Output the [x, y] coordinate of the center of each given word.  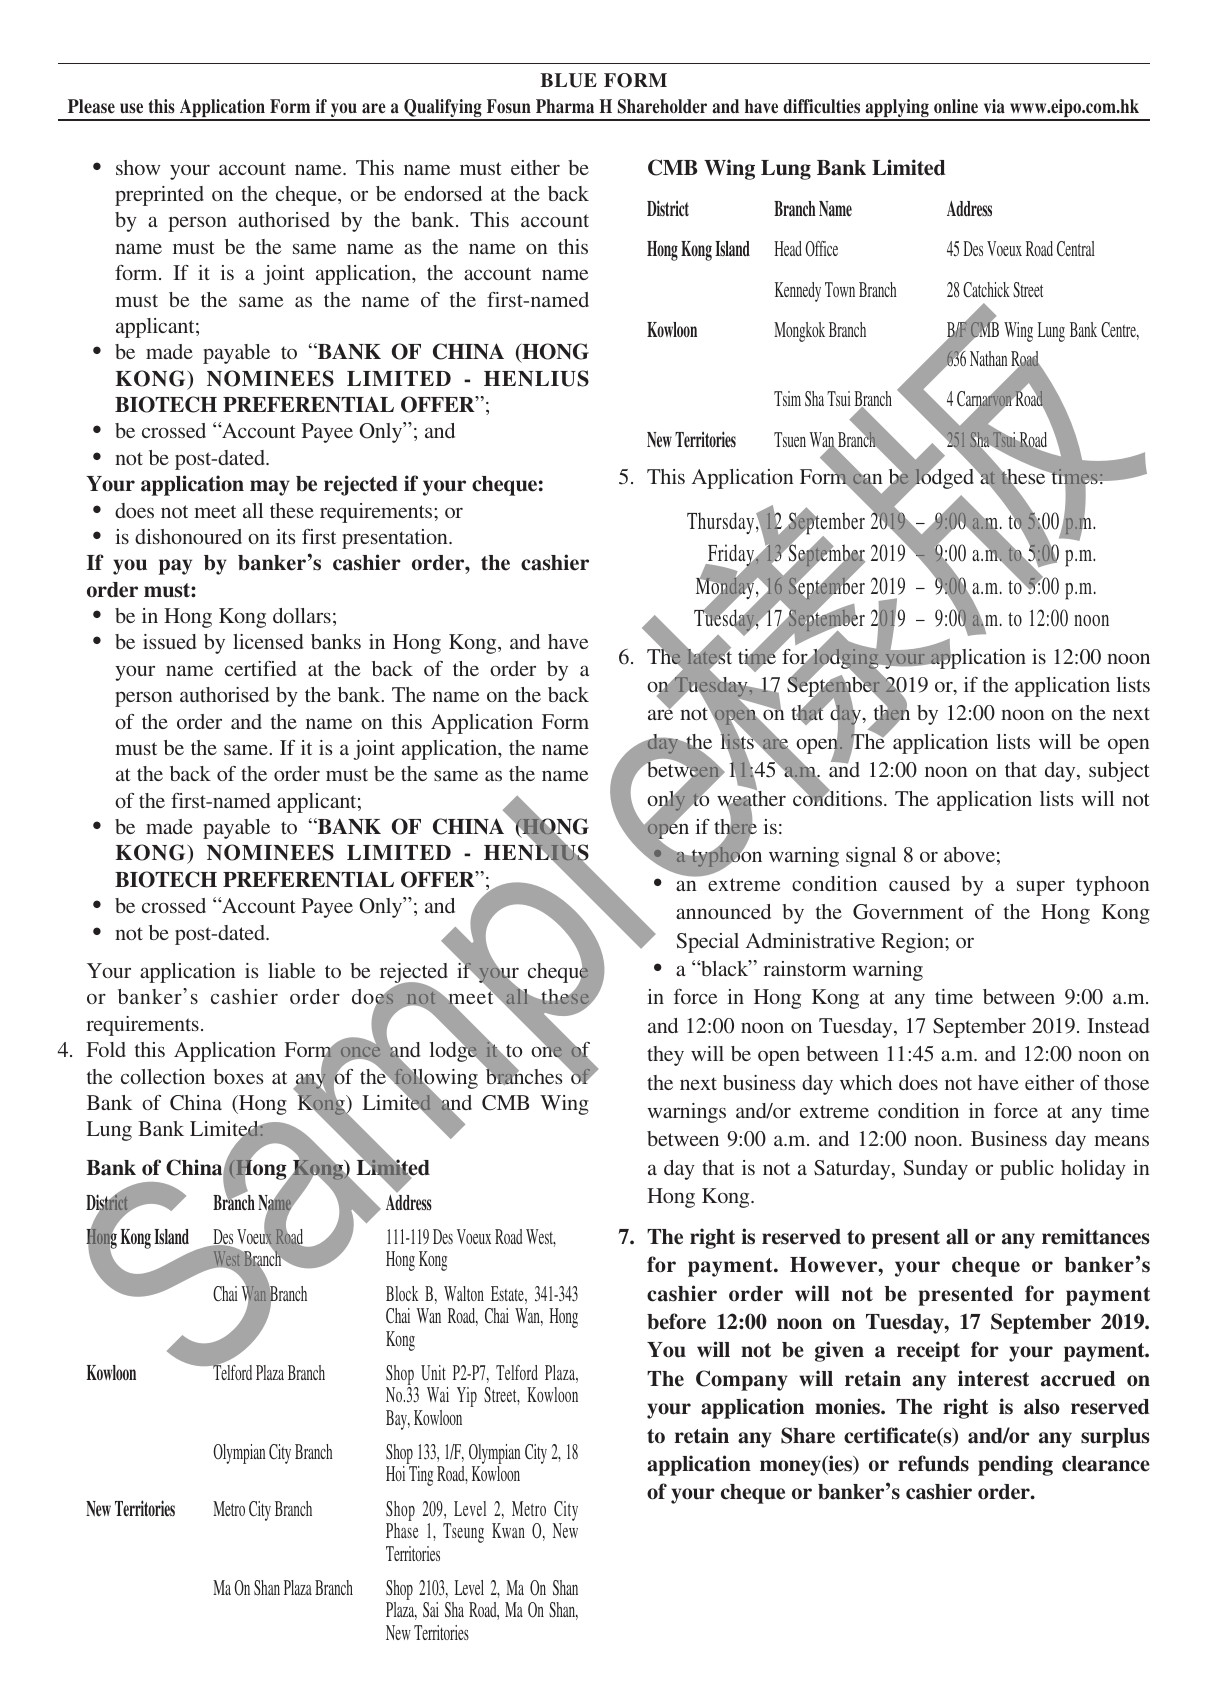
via [994, 106]
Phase [402, 1530]
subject [1119, 772]
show [138, 167]
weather [751, 798]
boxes [238, 1076]
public [1027, 1170]
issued [169, 641]
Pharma [565, 106]
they [665, 1056]
